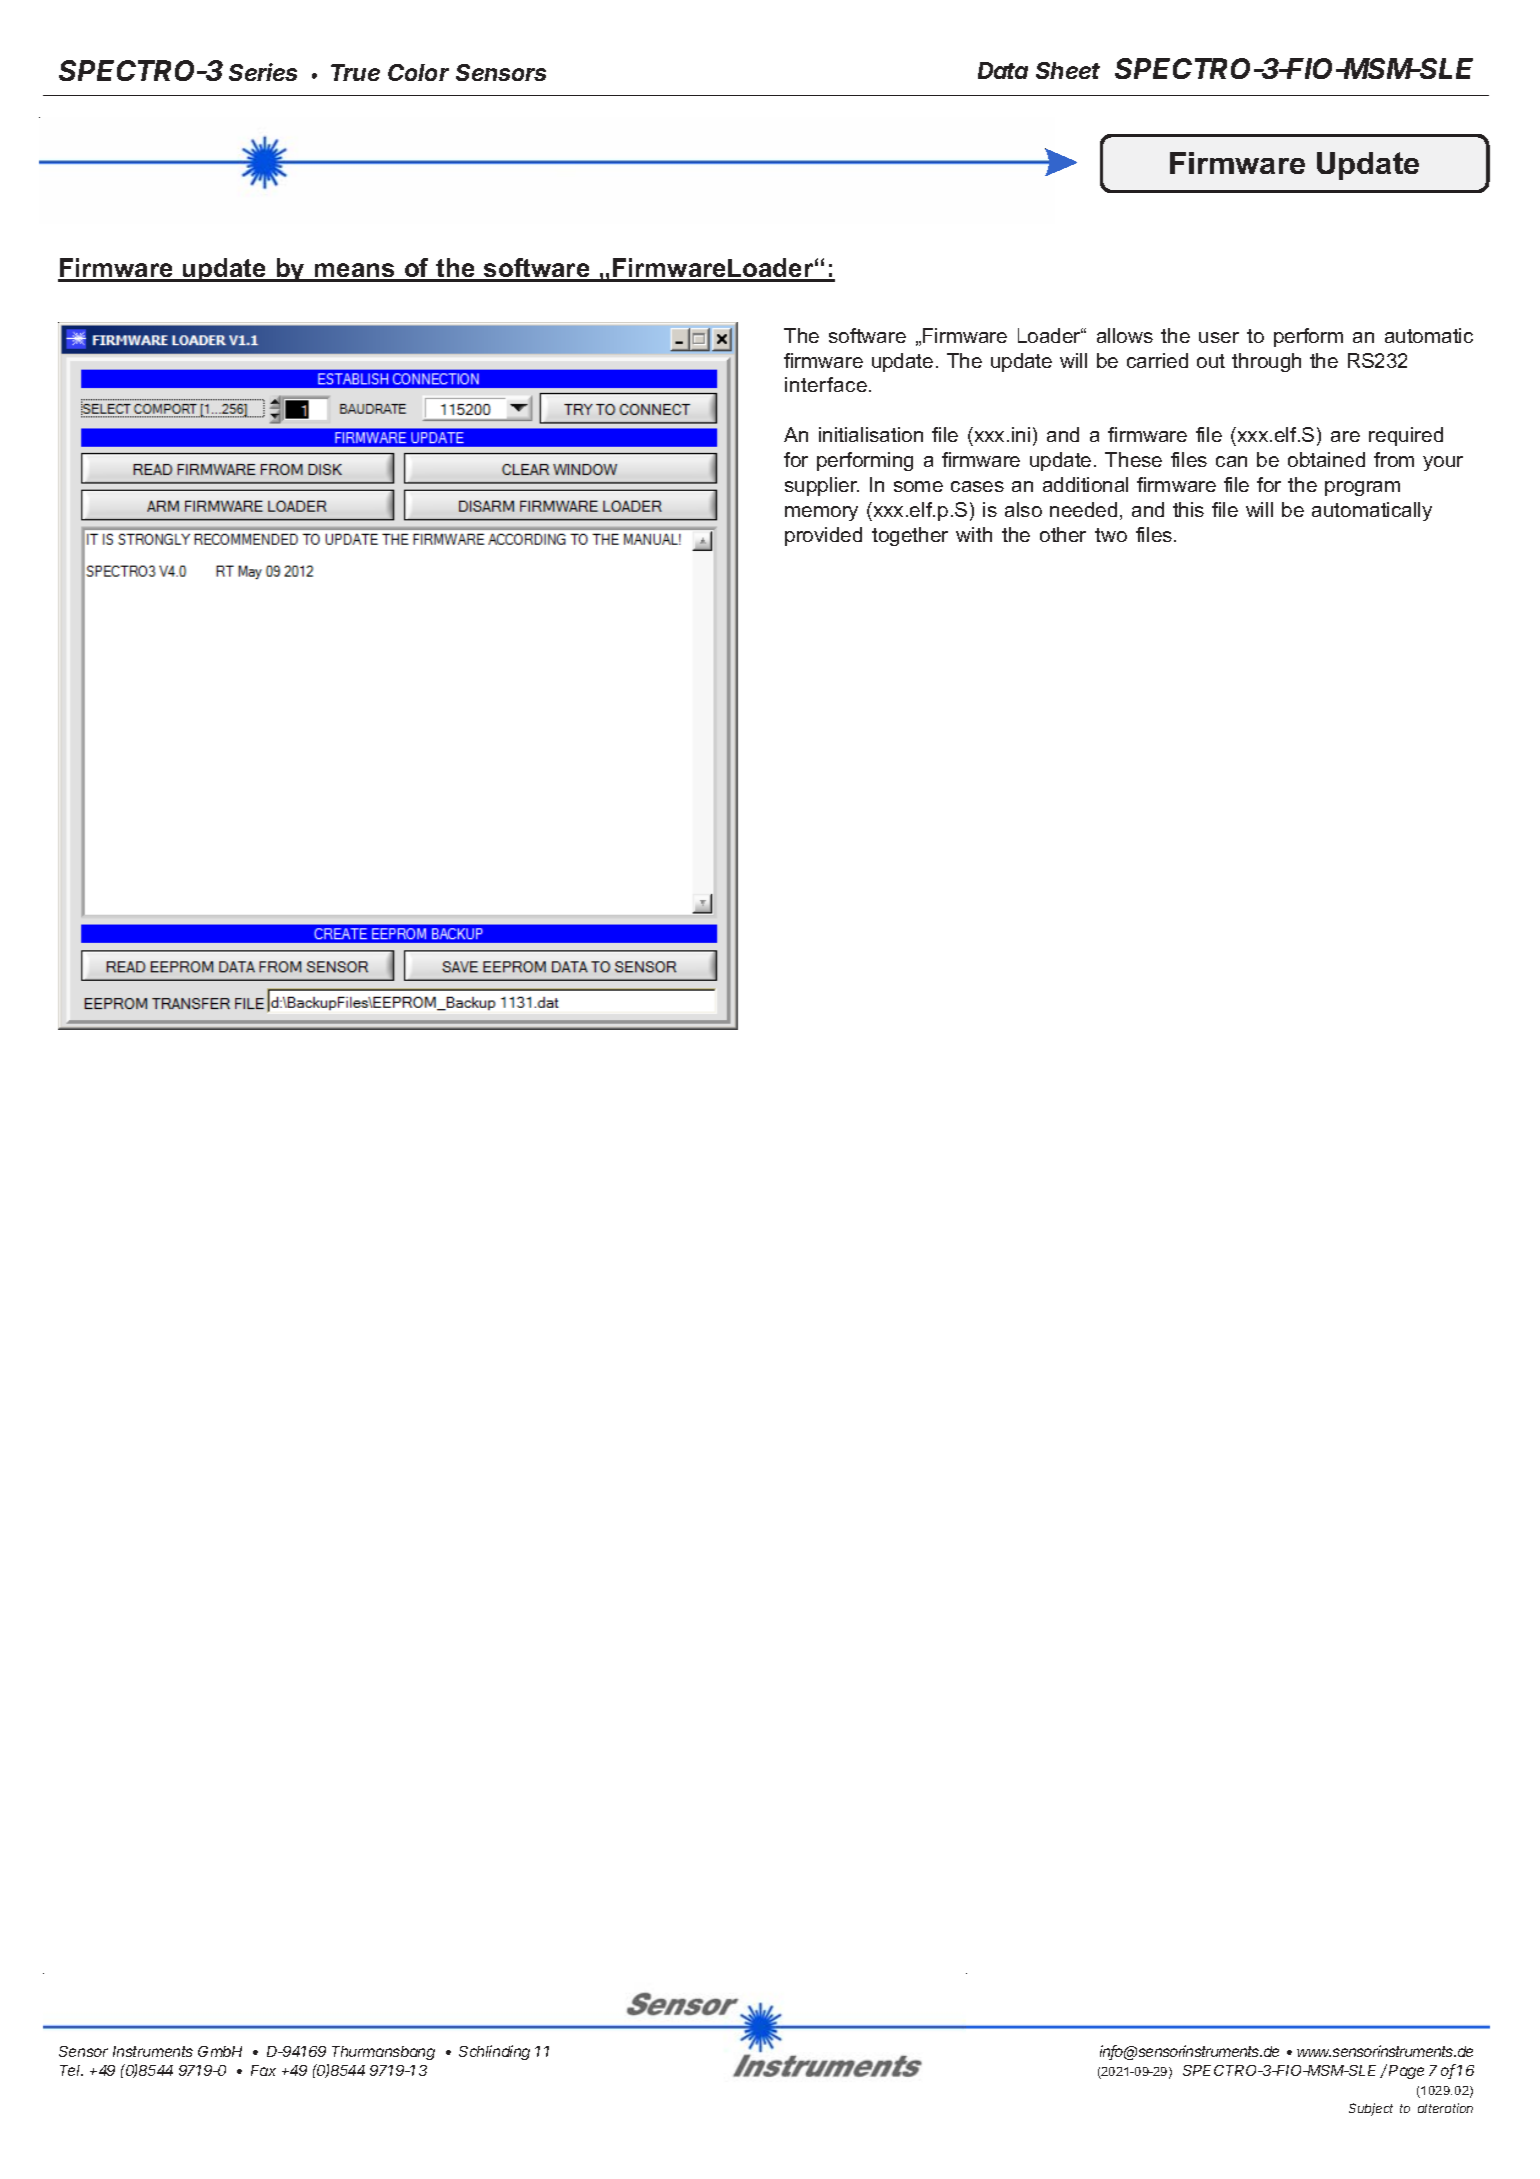  Describe the element at coordinates (823, 536) in the document. I see `provided` at that location.
